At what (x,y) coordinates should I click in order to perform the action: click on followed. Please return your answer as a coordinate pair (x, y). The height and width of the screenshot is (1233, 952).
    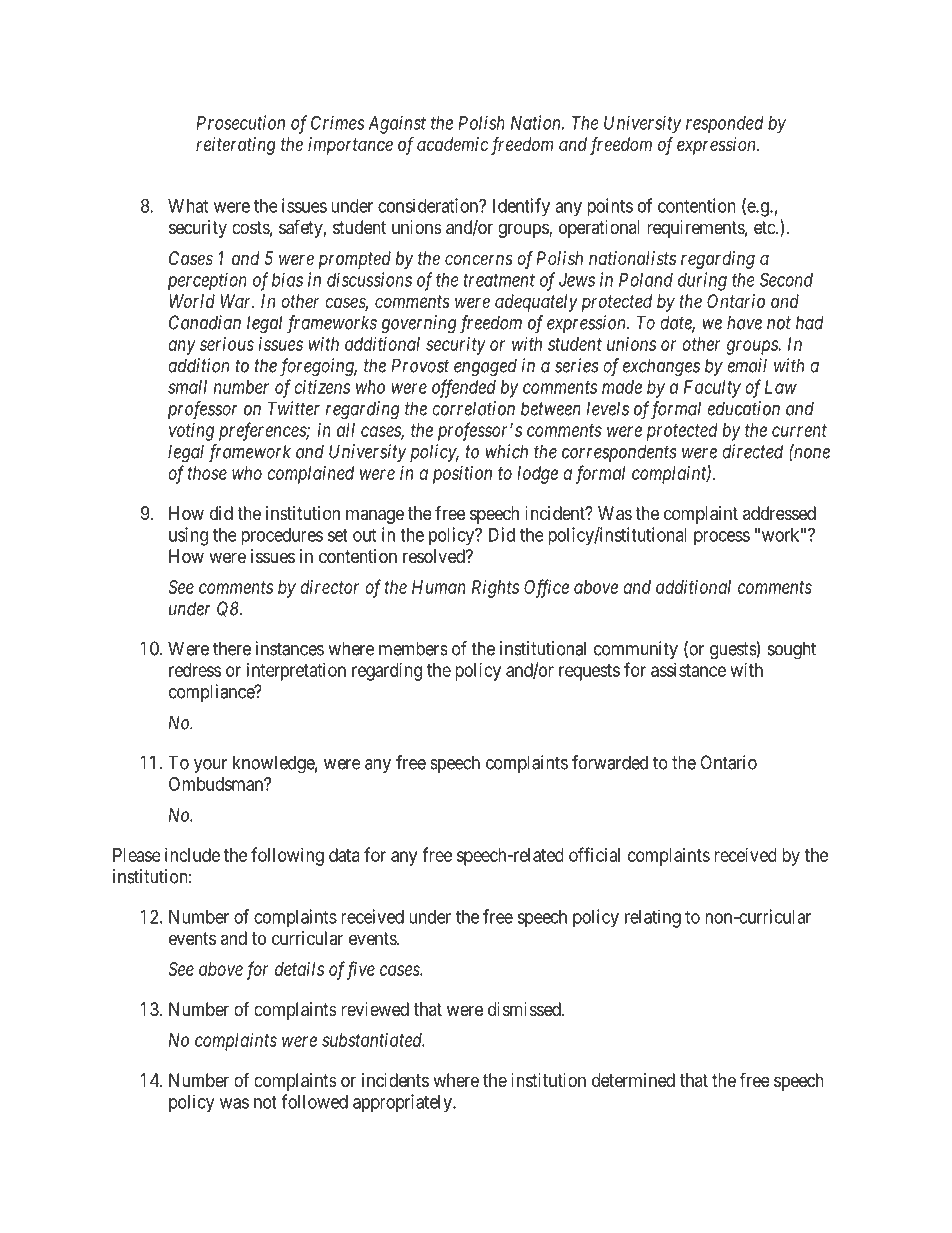
    Looking at the image, I should click on (314, 1101).
